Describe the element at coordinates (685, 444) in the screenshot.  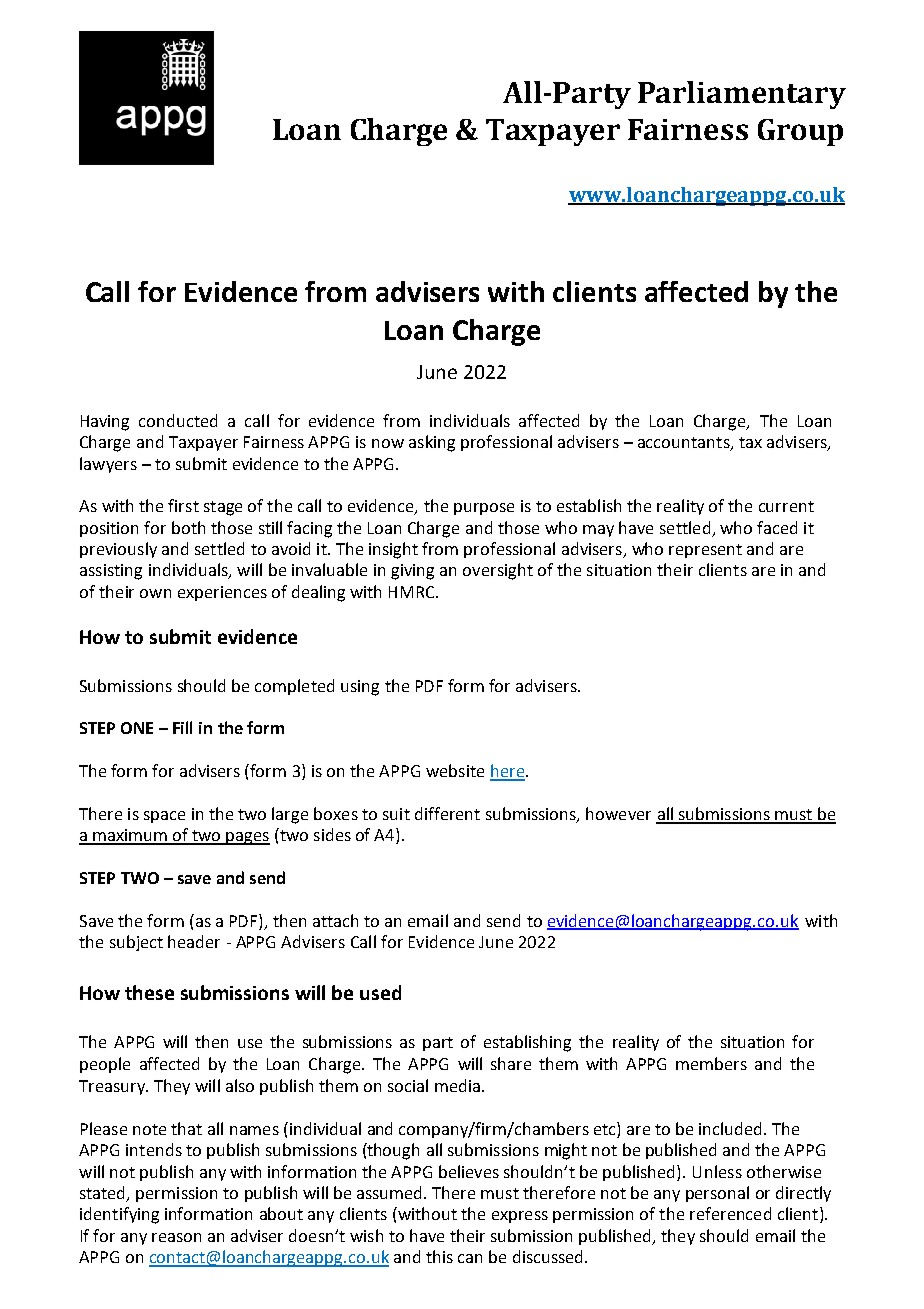
I see `accountants` at that location.
